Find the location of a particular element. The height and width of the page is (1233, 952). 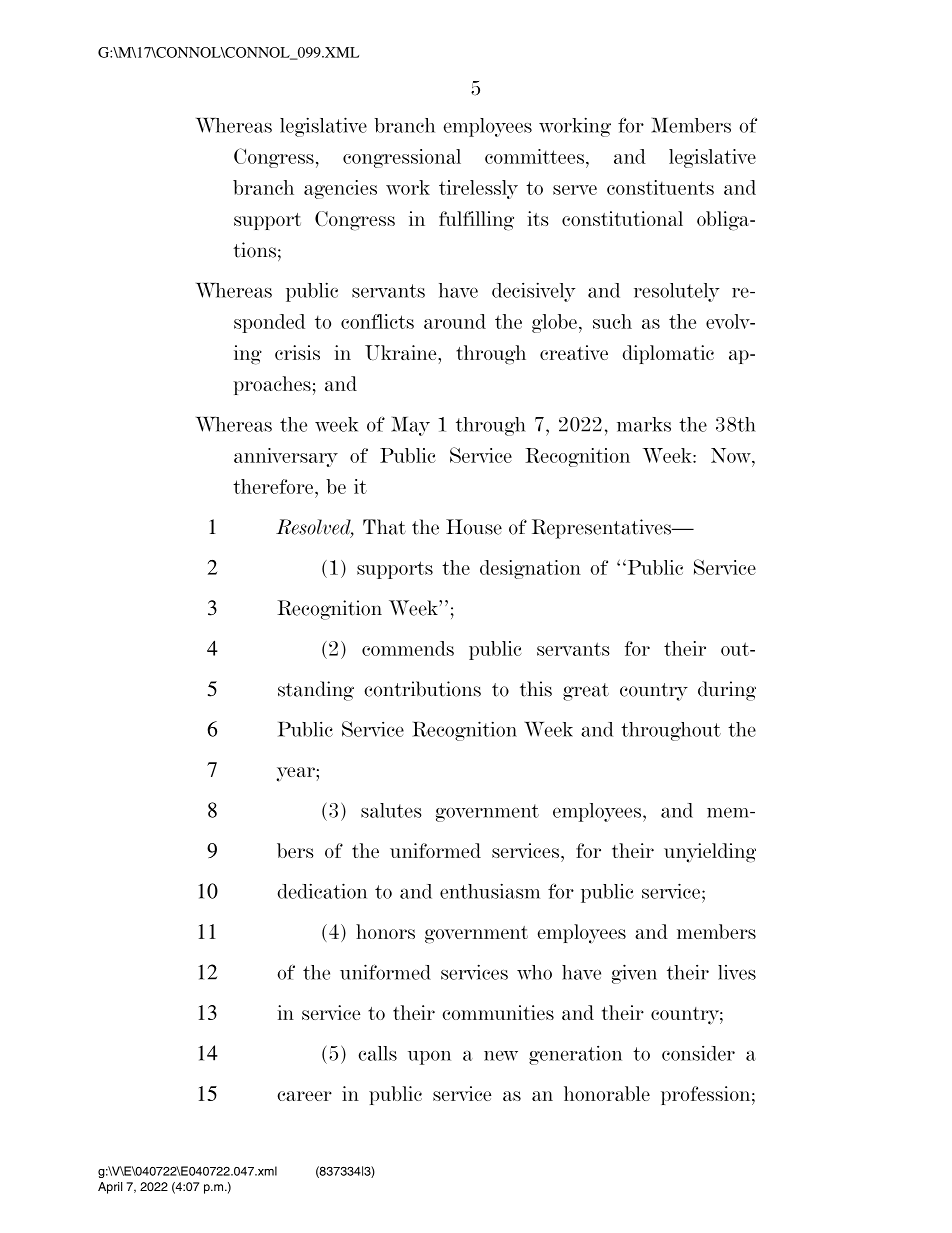

constituents is located at coordinates (660, 187).
